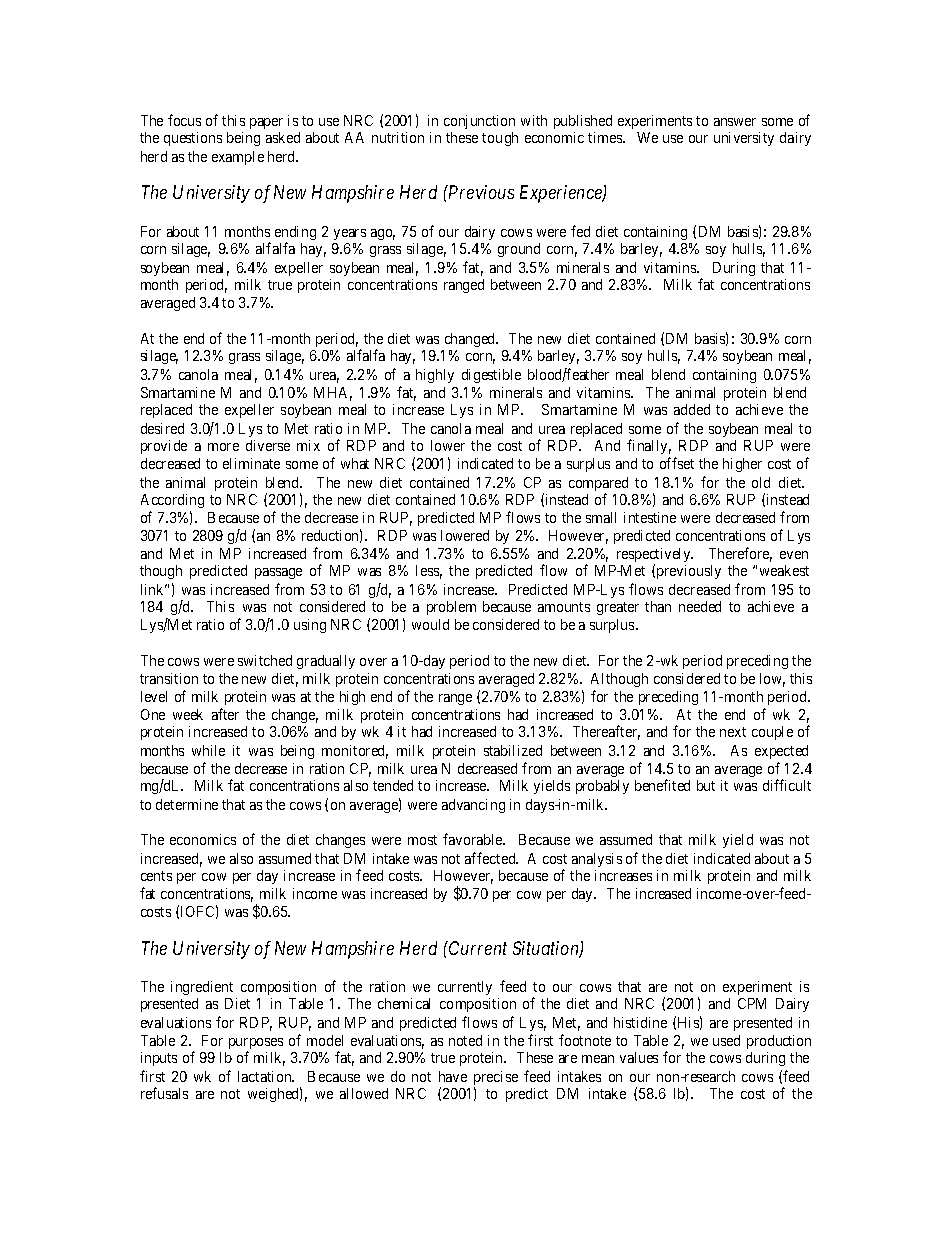 Image resolution: width=952 pixels, height=1233 pixels. I want to click on purposes, so click(256, 1045).
